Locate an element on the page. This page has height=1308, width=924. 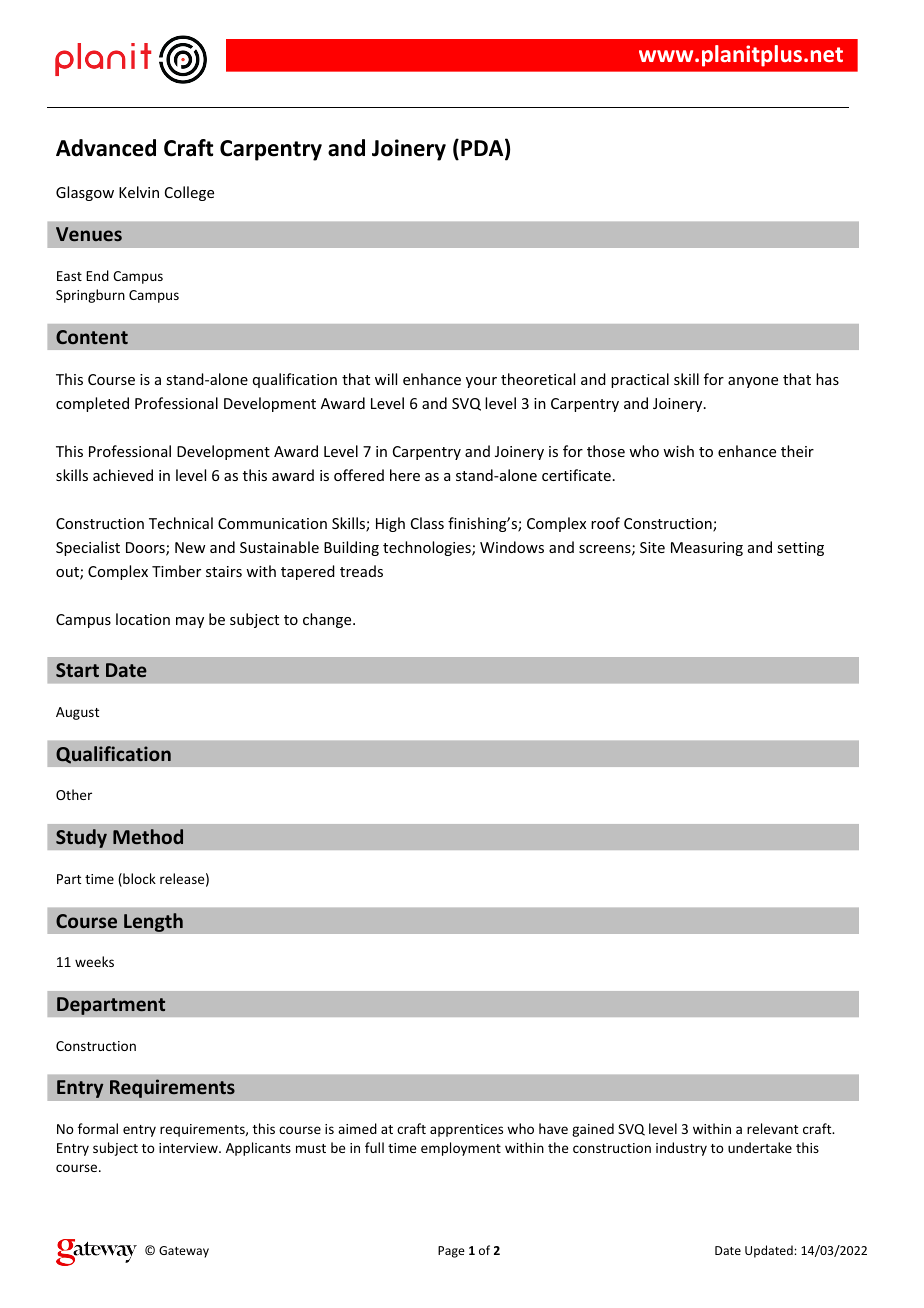
achieved is located at coordinates (123, 475).
